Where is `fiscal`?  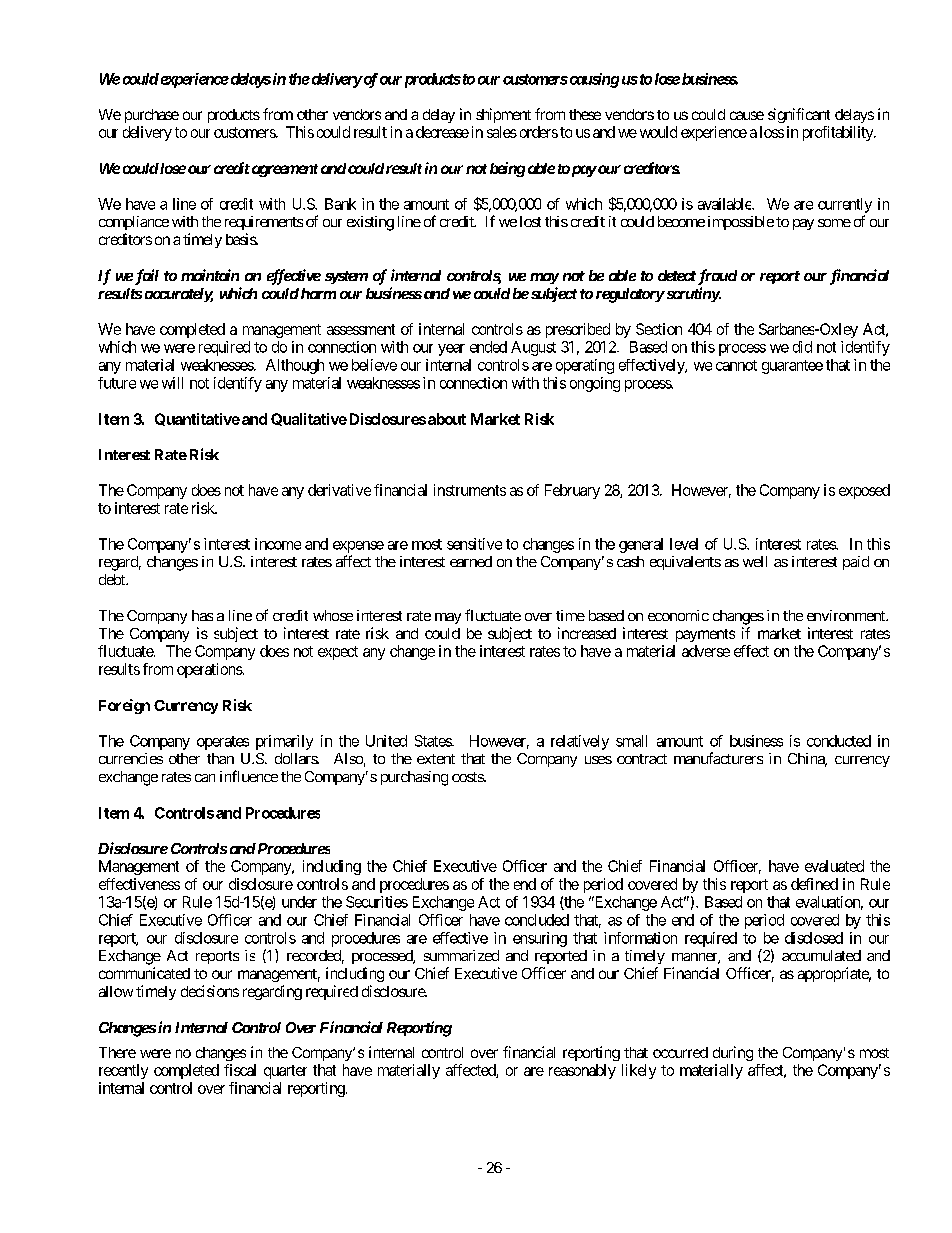
fiscal is located at coordinates (240, 1070).
